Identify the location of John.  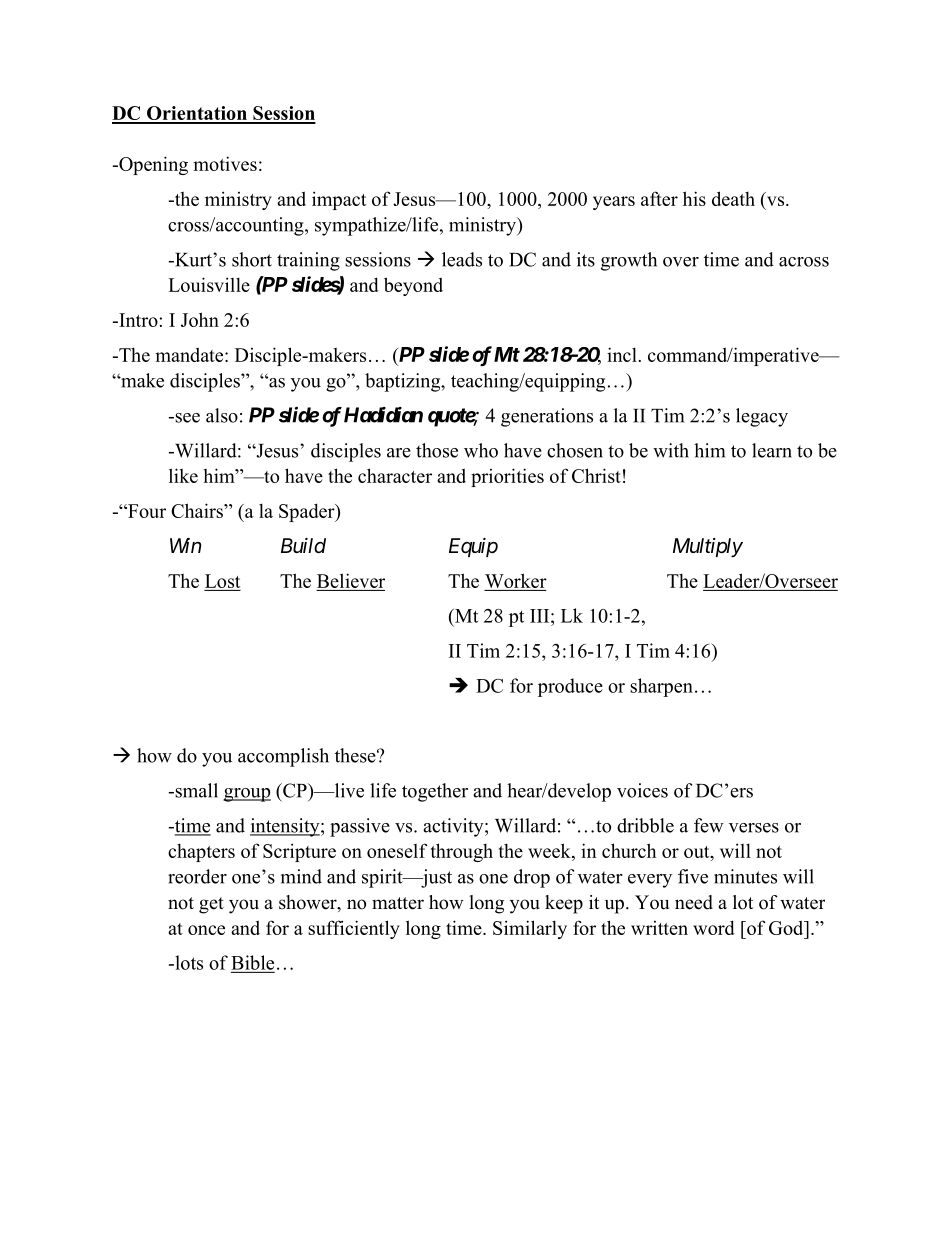
(200, 319).
